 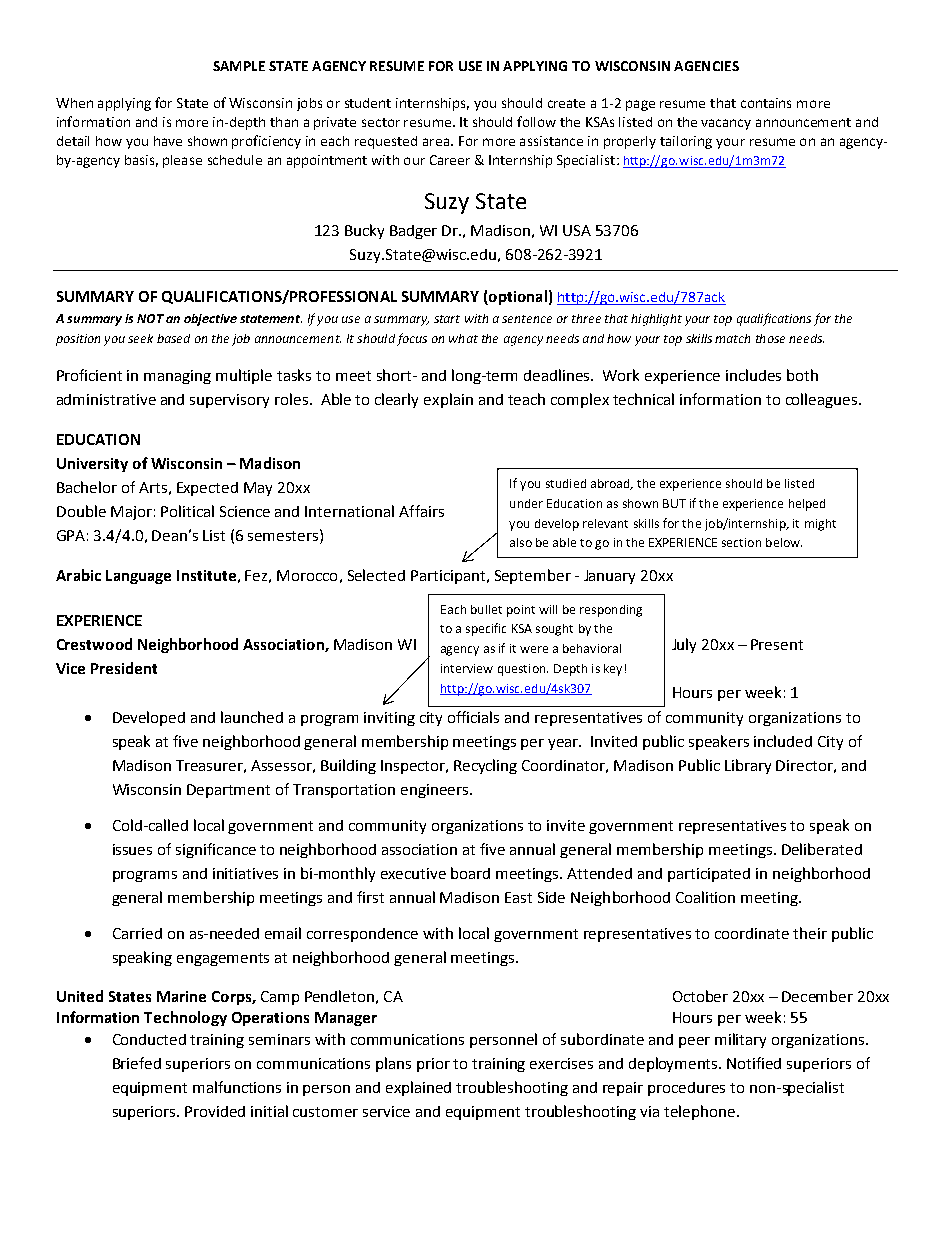 I want to click on Briefed, so click(x=137, y=1063).
